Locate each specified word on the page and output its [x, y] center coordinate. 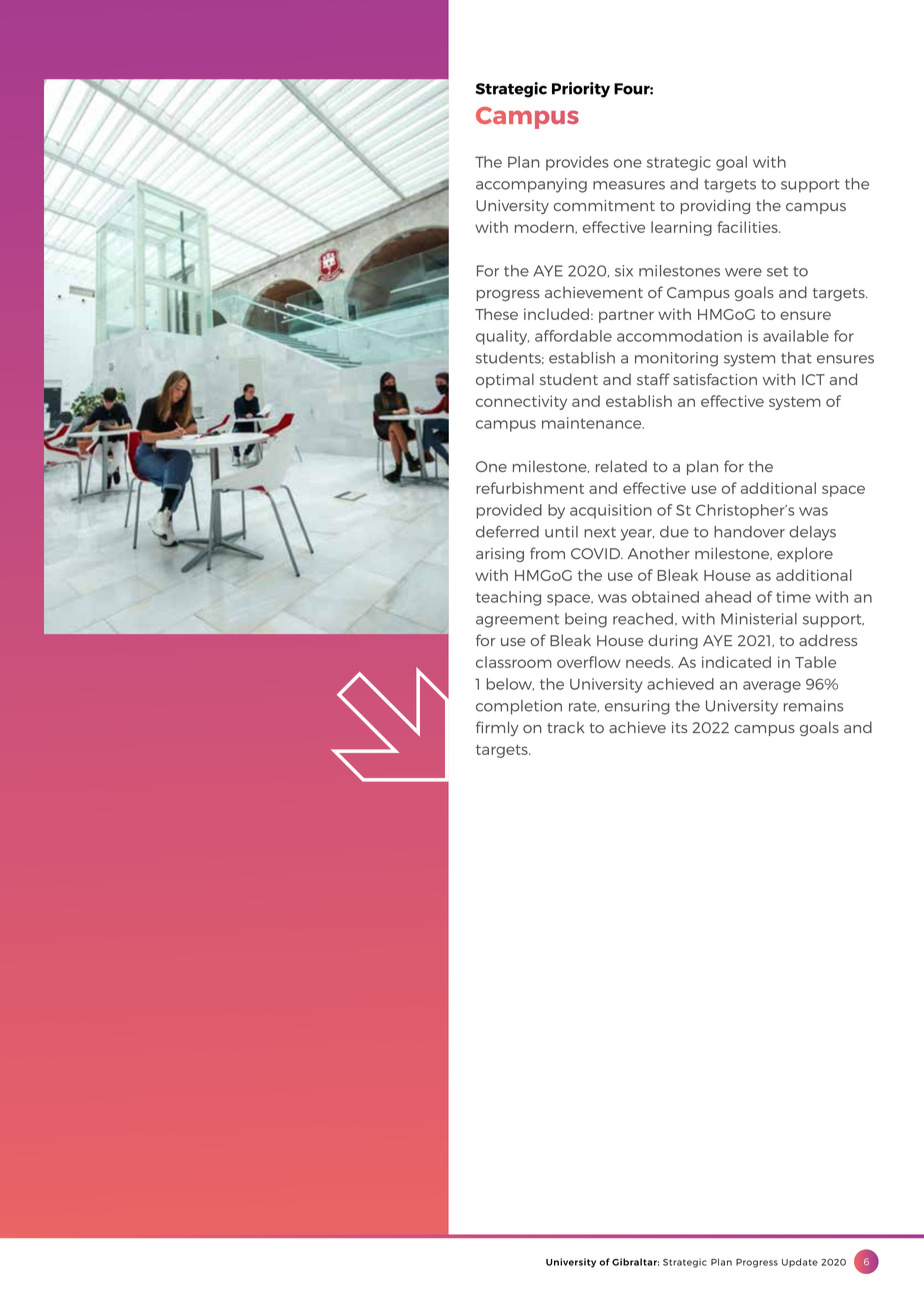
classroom [514, 662]
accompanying [531, 185]
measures [629, 185]
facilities [748, 227]
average [772, 687]
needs [649, 662]
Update [800, 1262]
